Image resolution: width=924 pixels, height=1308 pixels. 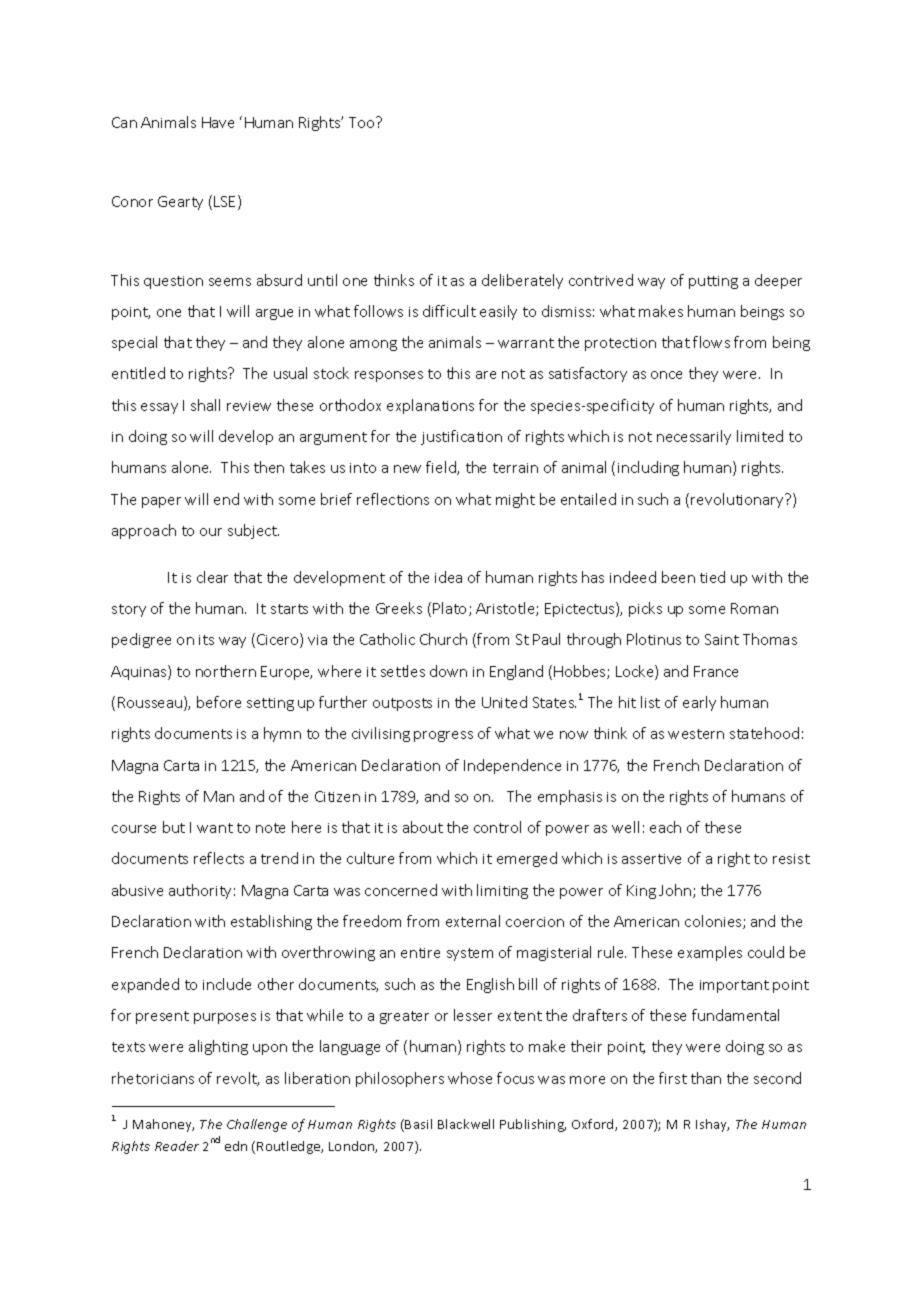 I want to click on Too, so click(x=363, y=122).
